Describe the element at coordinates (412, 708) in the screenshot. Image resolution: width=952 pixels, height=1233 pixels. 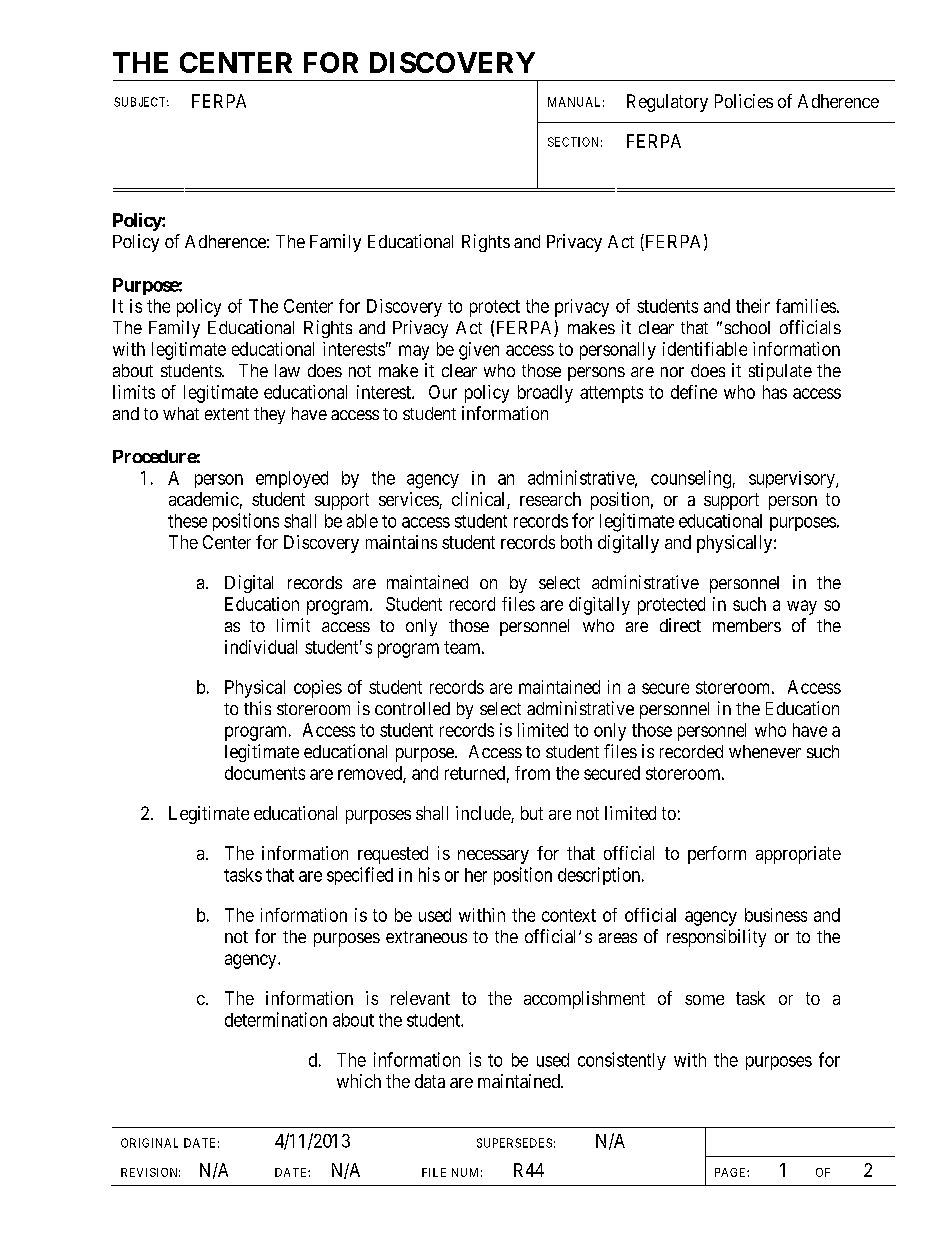
I see `controlled` at that location.
